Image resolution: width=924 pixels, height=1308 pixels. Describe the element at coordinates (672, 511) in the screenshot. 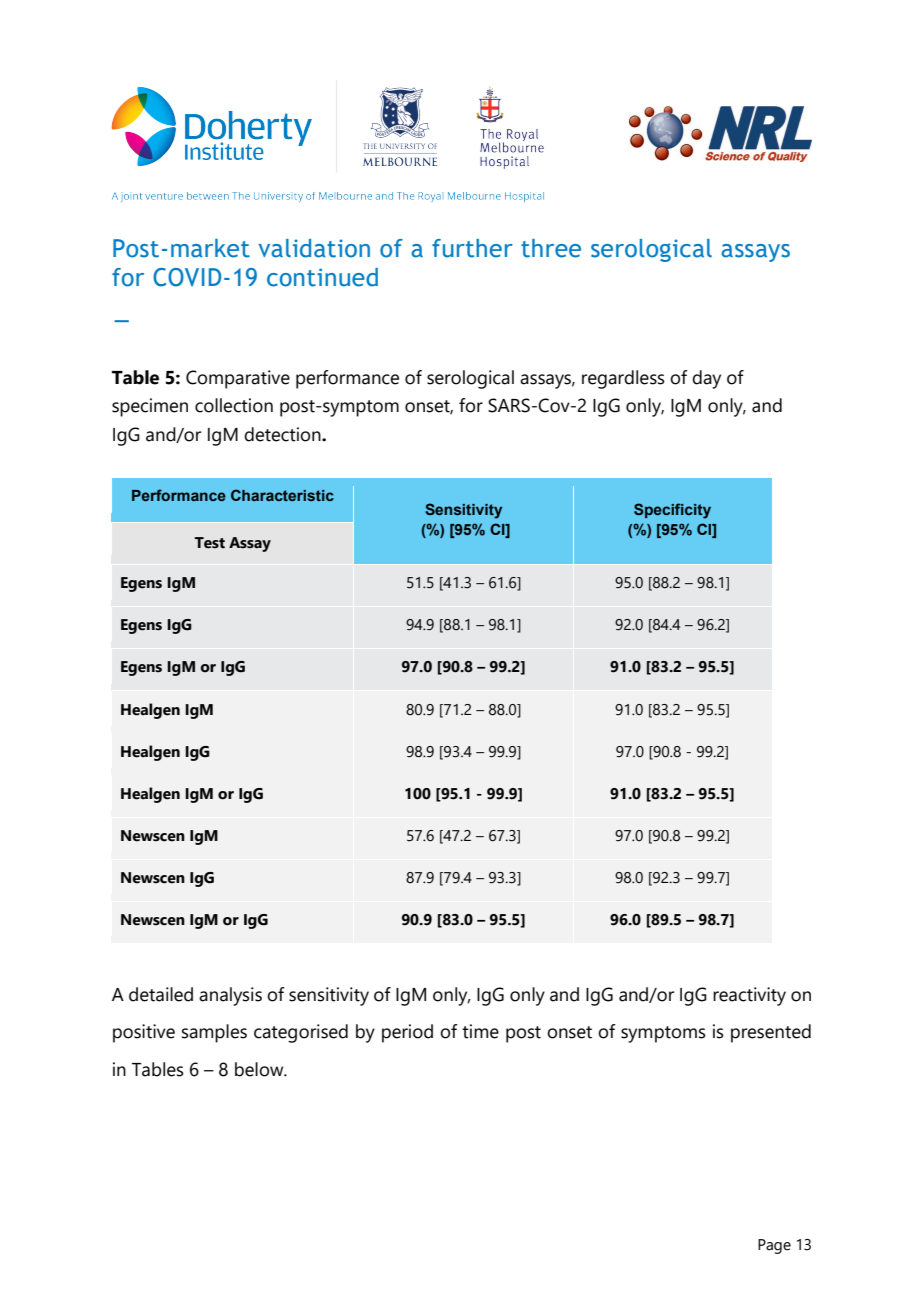

I see `Specificity` at that location.
